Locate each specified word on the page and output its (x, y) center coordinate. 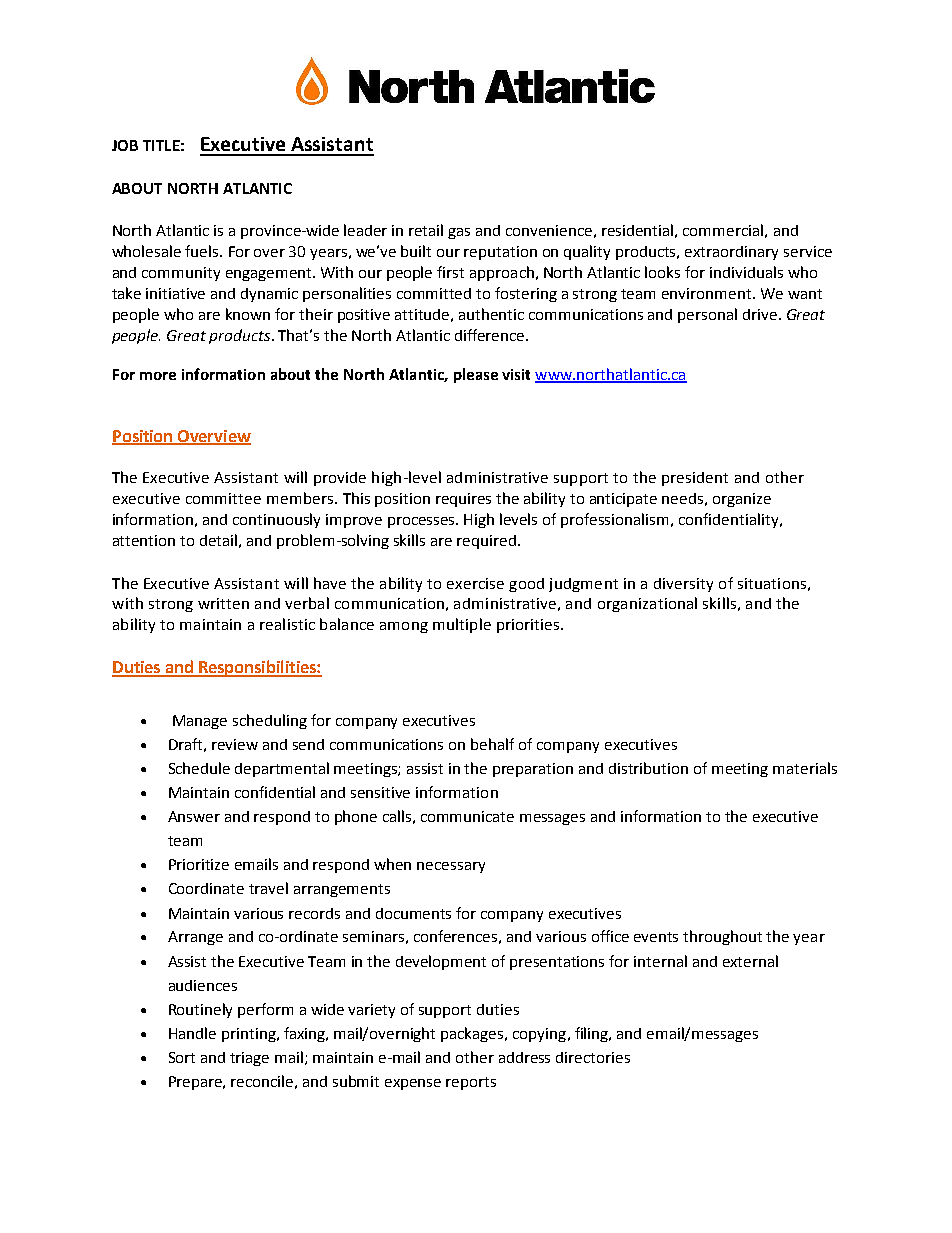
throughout (722, 937)
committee (223, 498)
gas (459, 233)
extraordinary (731, 253)
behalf (492, 744)
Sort (182, 1057)
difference (491, 335)
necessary (451, 867)
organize (742, 500)
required (486, 542)
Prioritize (199, 864)
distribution (648, 768)
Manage (200, 722)
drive (760, 314)
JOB (125, 145)
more (158, 376)
